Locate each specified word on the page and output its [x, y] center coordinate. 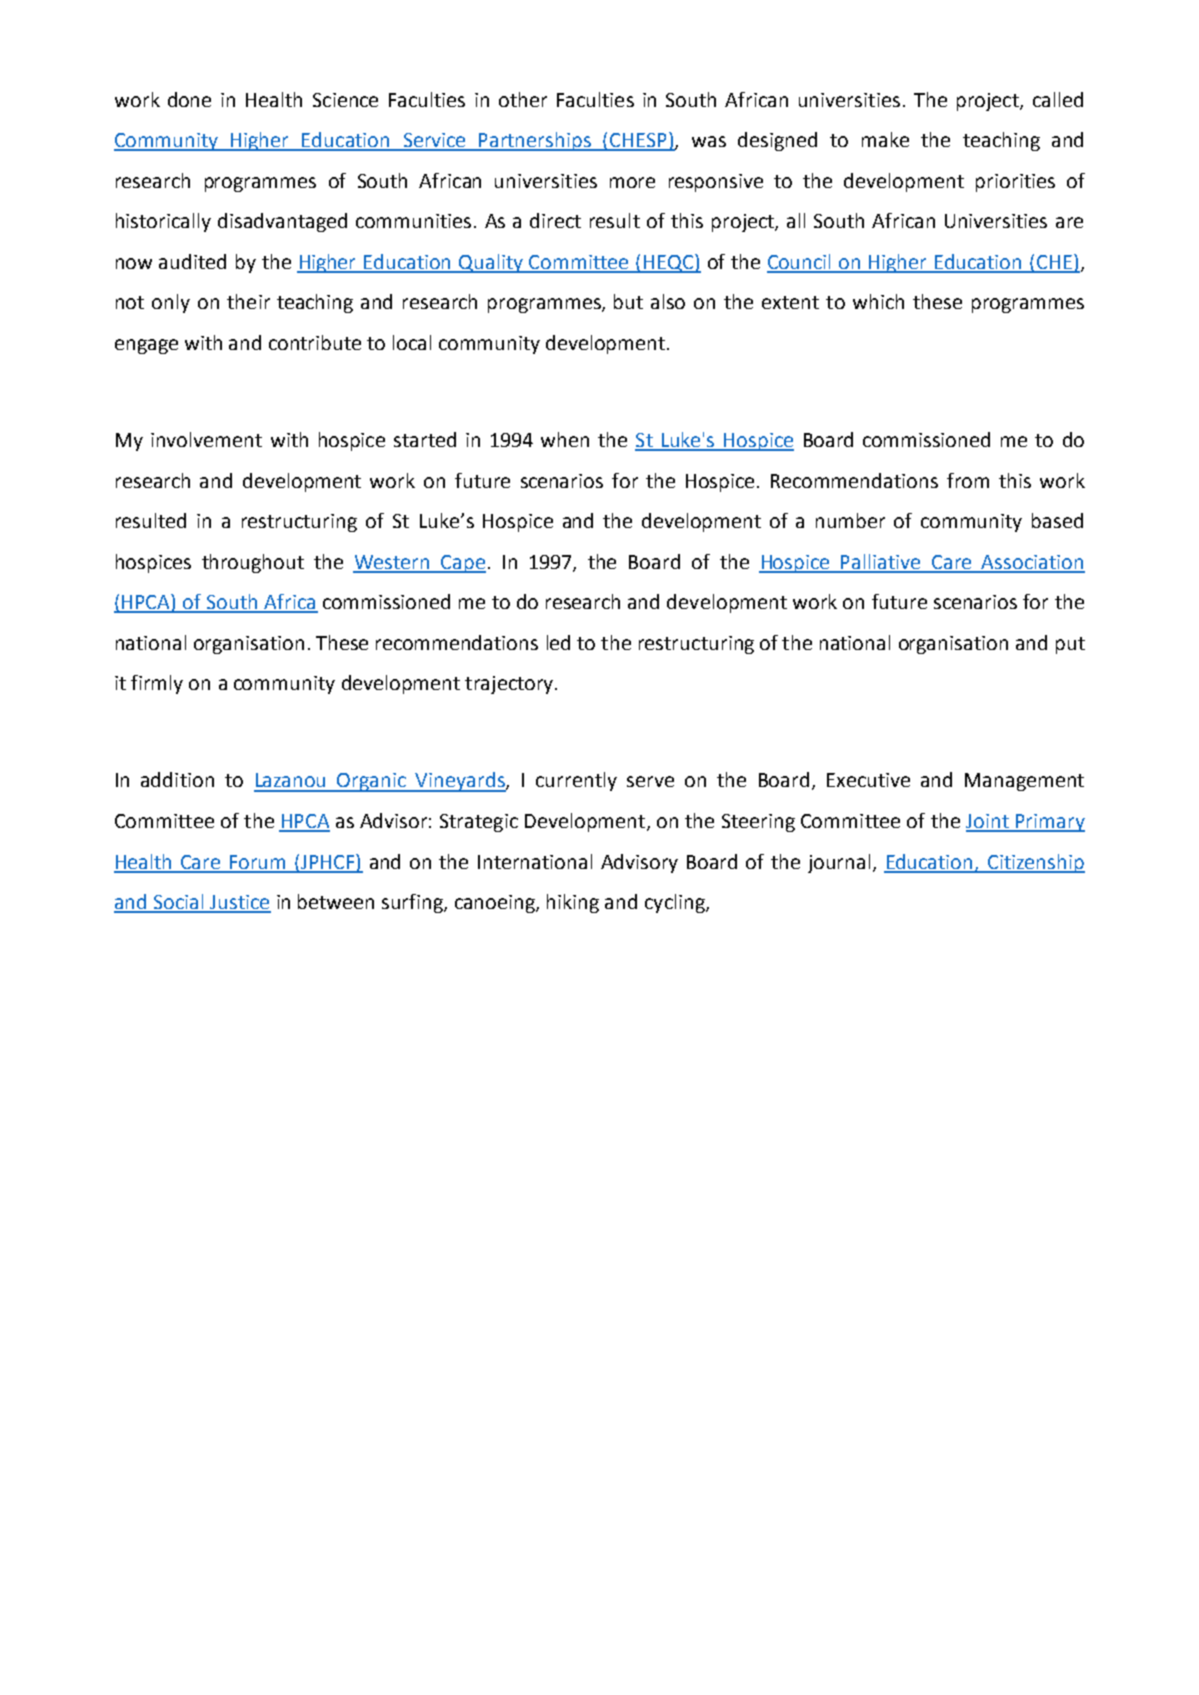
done [189, 99]
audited [192, 261]
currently [576, 781]
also [668, 301]
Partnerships [535, 141]
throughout [253, 563]
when [565, 439]
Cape [462, 564]
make [885, 139]
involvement [206, 439]
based [1057, 520]
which [878, 301]
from [968, 480]
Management [1024, 782]
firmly [157, 684]
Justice [239, 903]
